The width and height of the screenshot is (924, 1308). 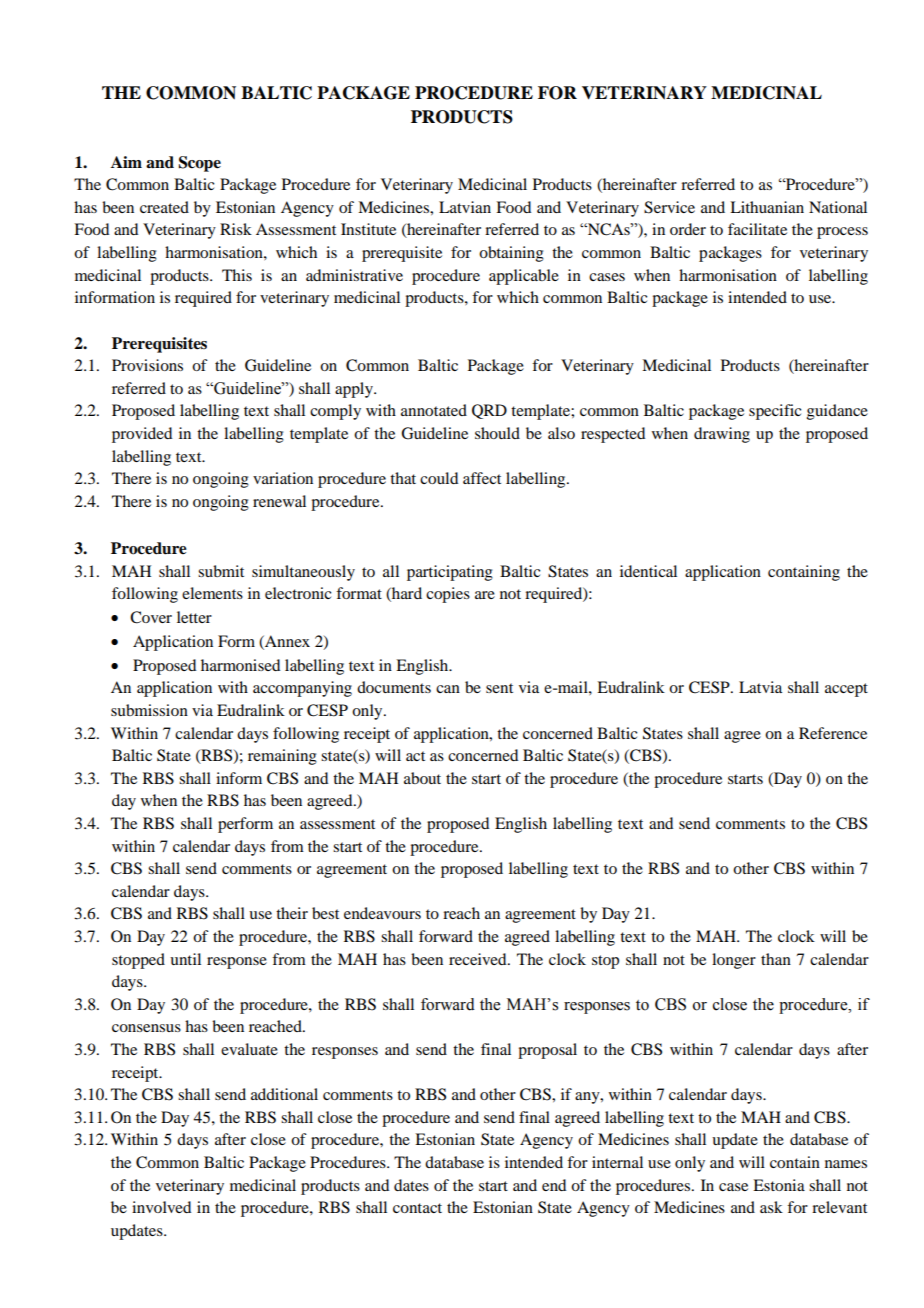 What do you see at coordinates (767, 207) in the screenshot?
I see `Lithuanian` at bounding box center [767, 207].
